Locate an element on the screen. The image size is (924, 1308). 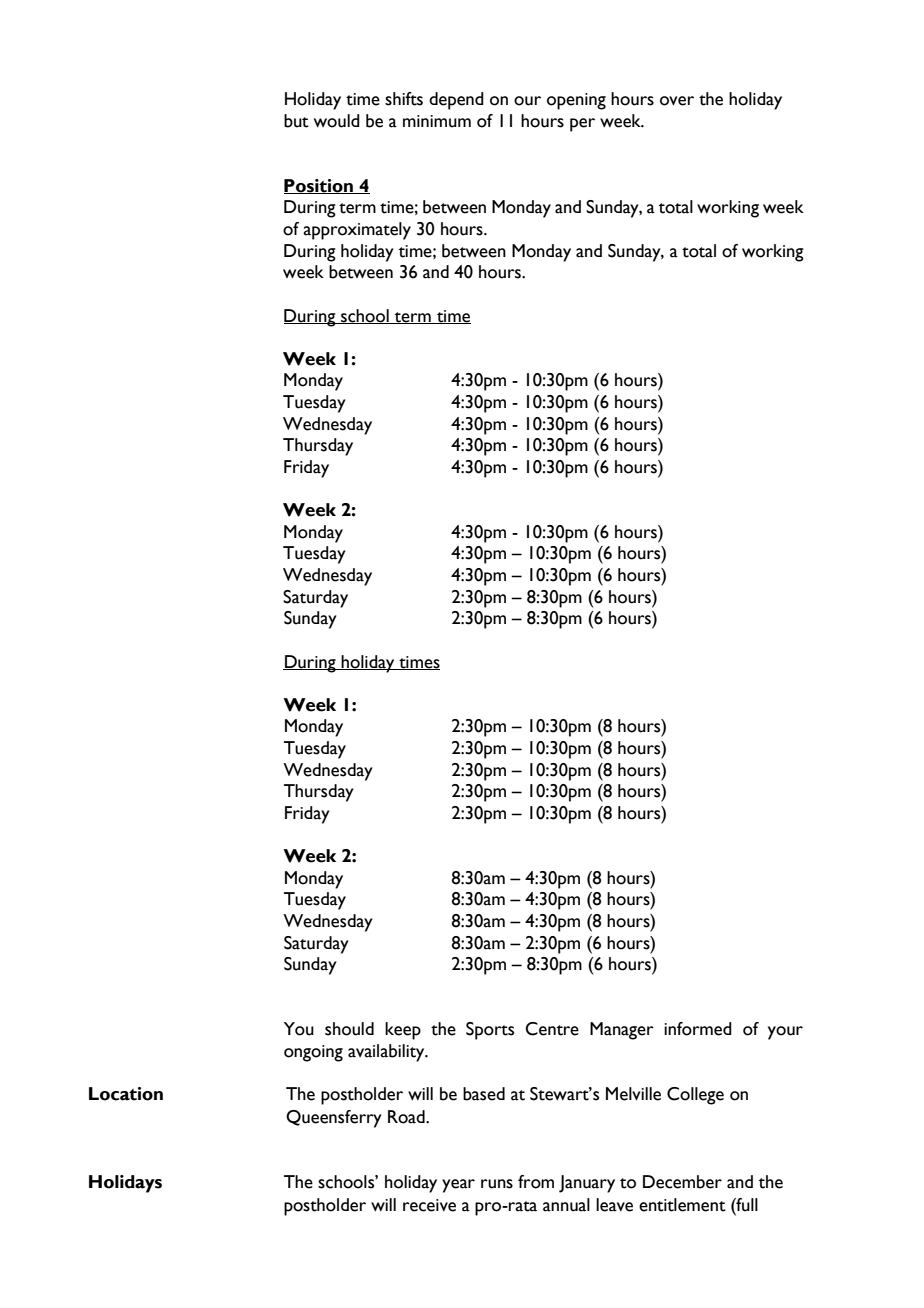
approximately is located at coordinates (357, 231).
